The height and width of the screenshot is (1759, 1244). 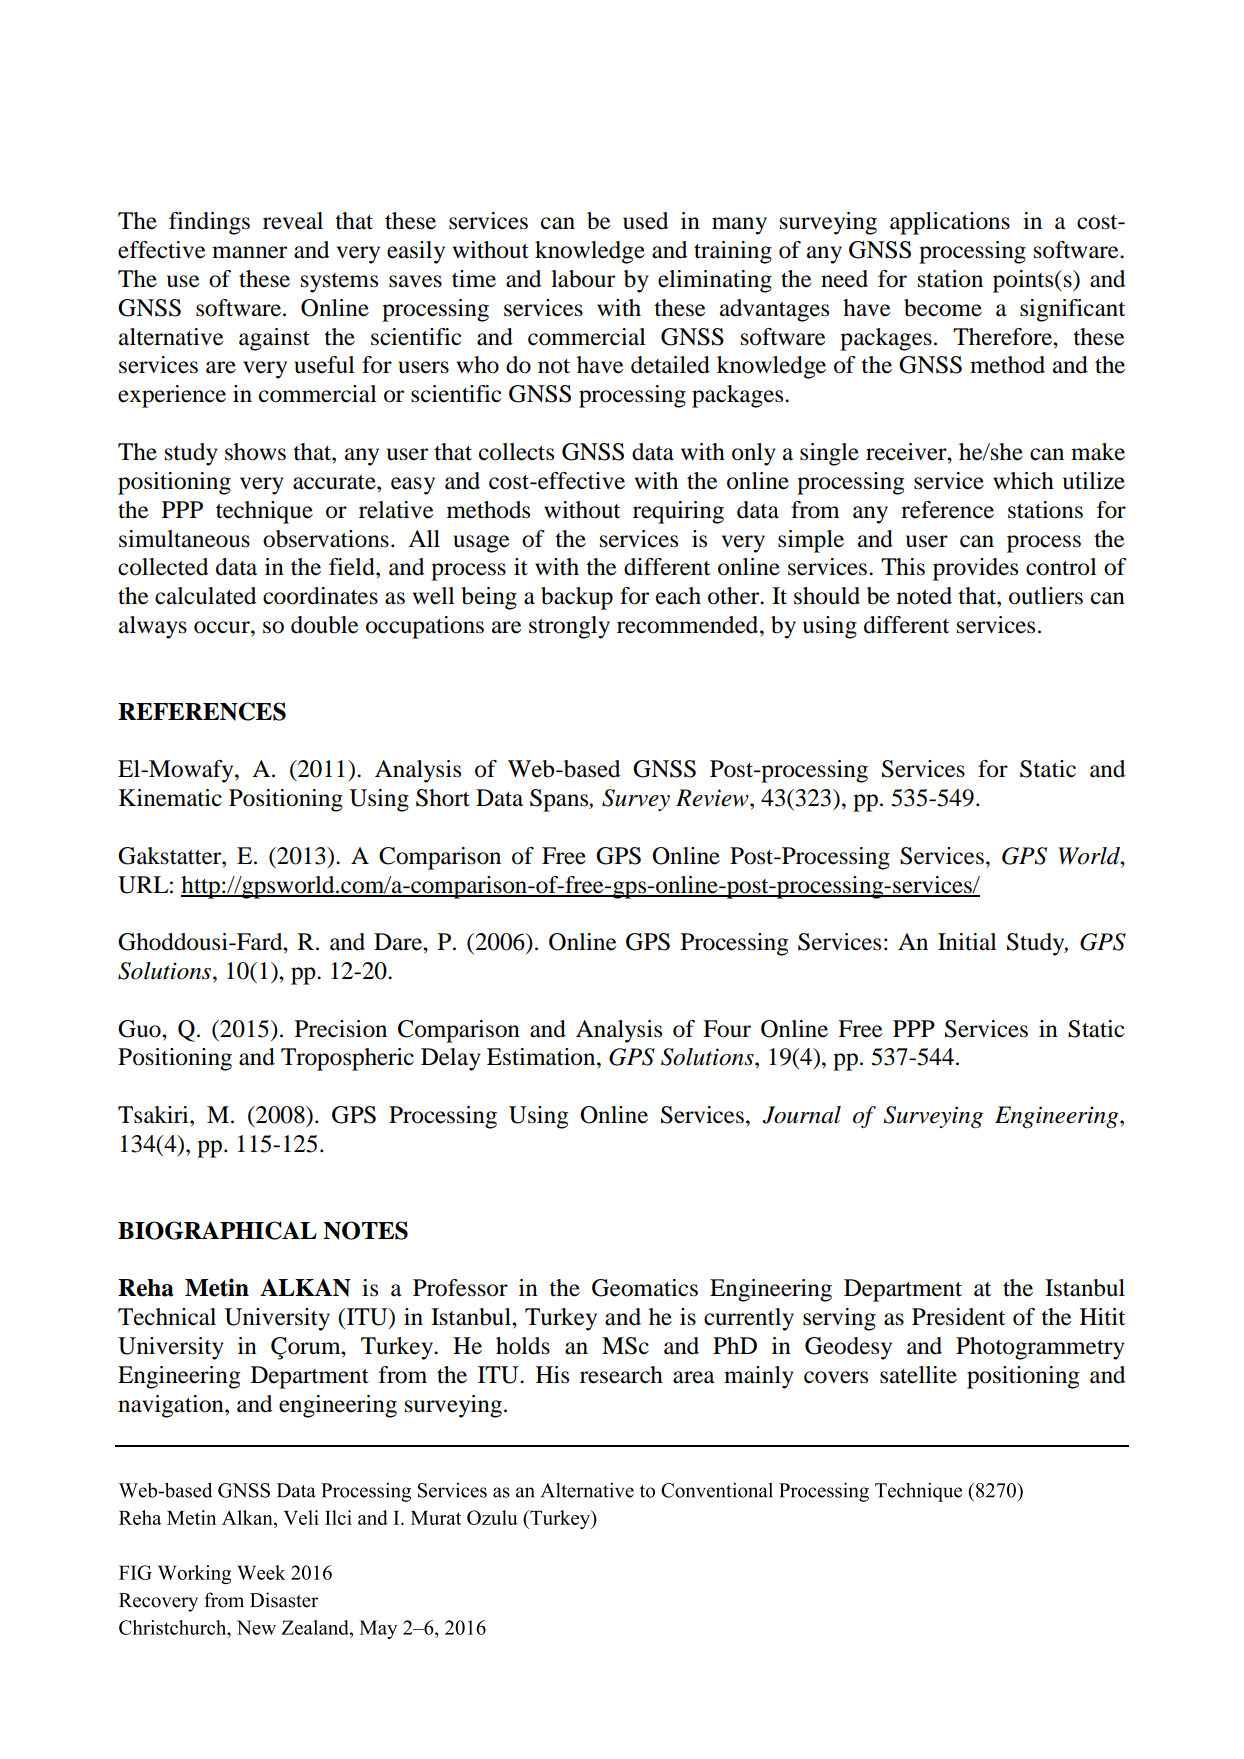 I want to click on Week, so click(x=261, y=1572).
